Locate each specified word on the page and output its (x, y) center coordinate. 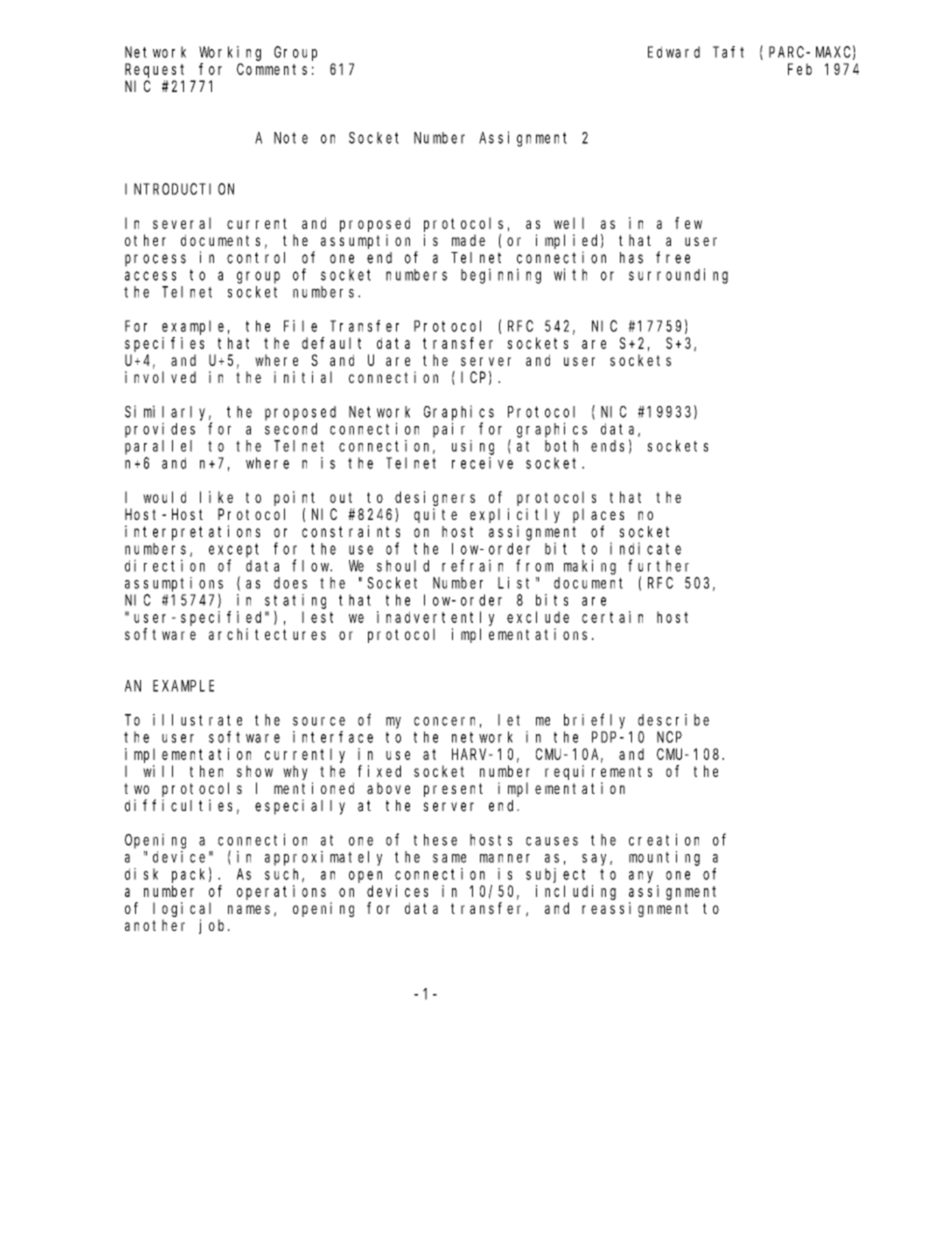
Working (230, 53)
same (449, 858)
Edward (674, 52)
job (214, 926)
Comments (272, 69)
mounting (664, 858)
